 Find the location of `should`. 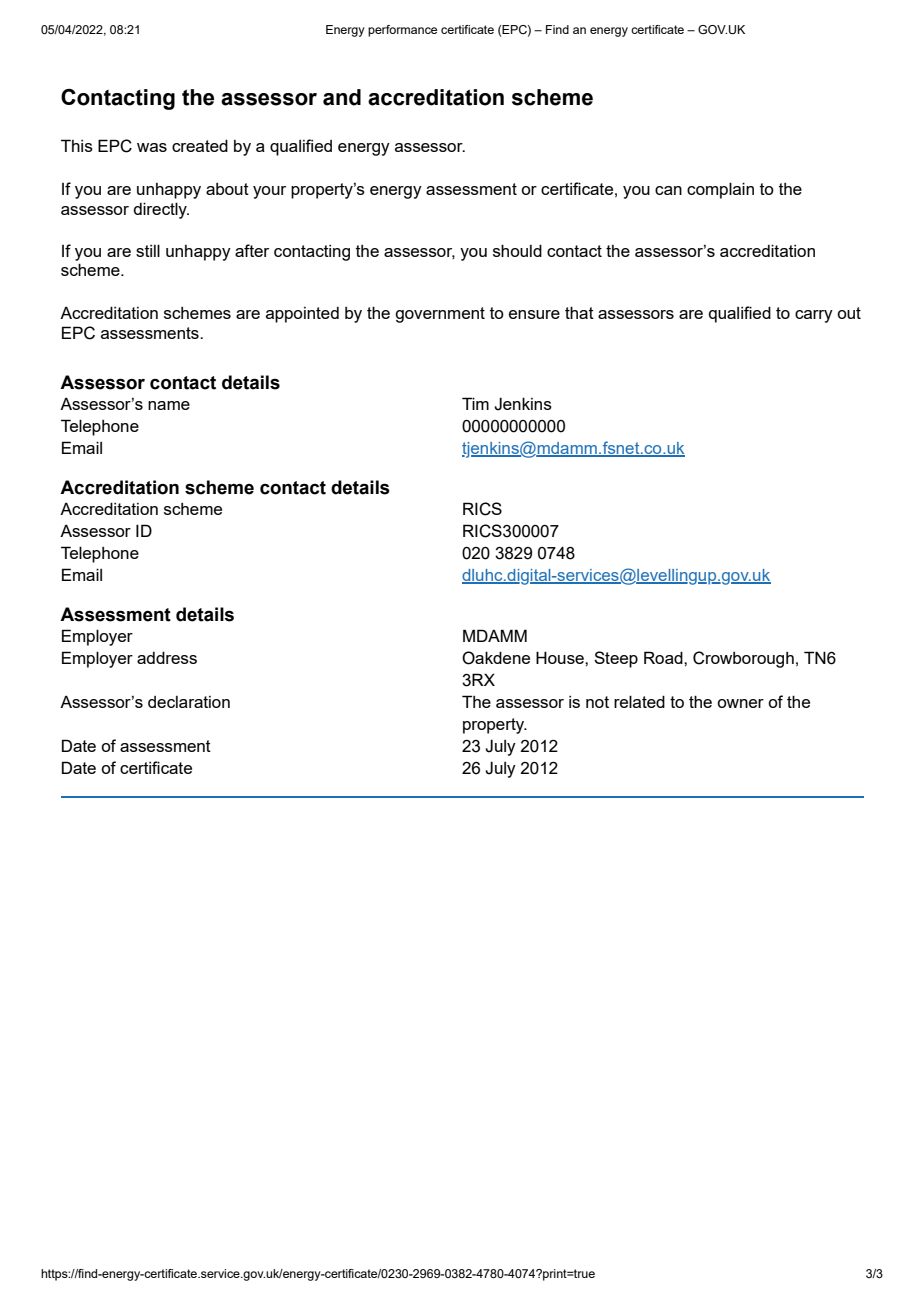

should is located at coordinates (517, 250).
